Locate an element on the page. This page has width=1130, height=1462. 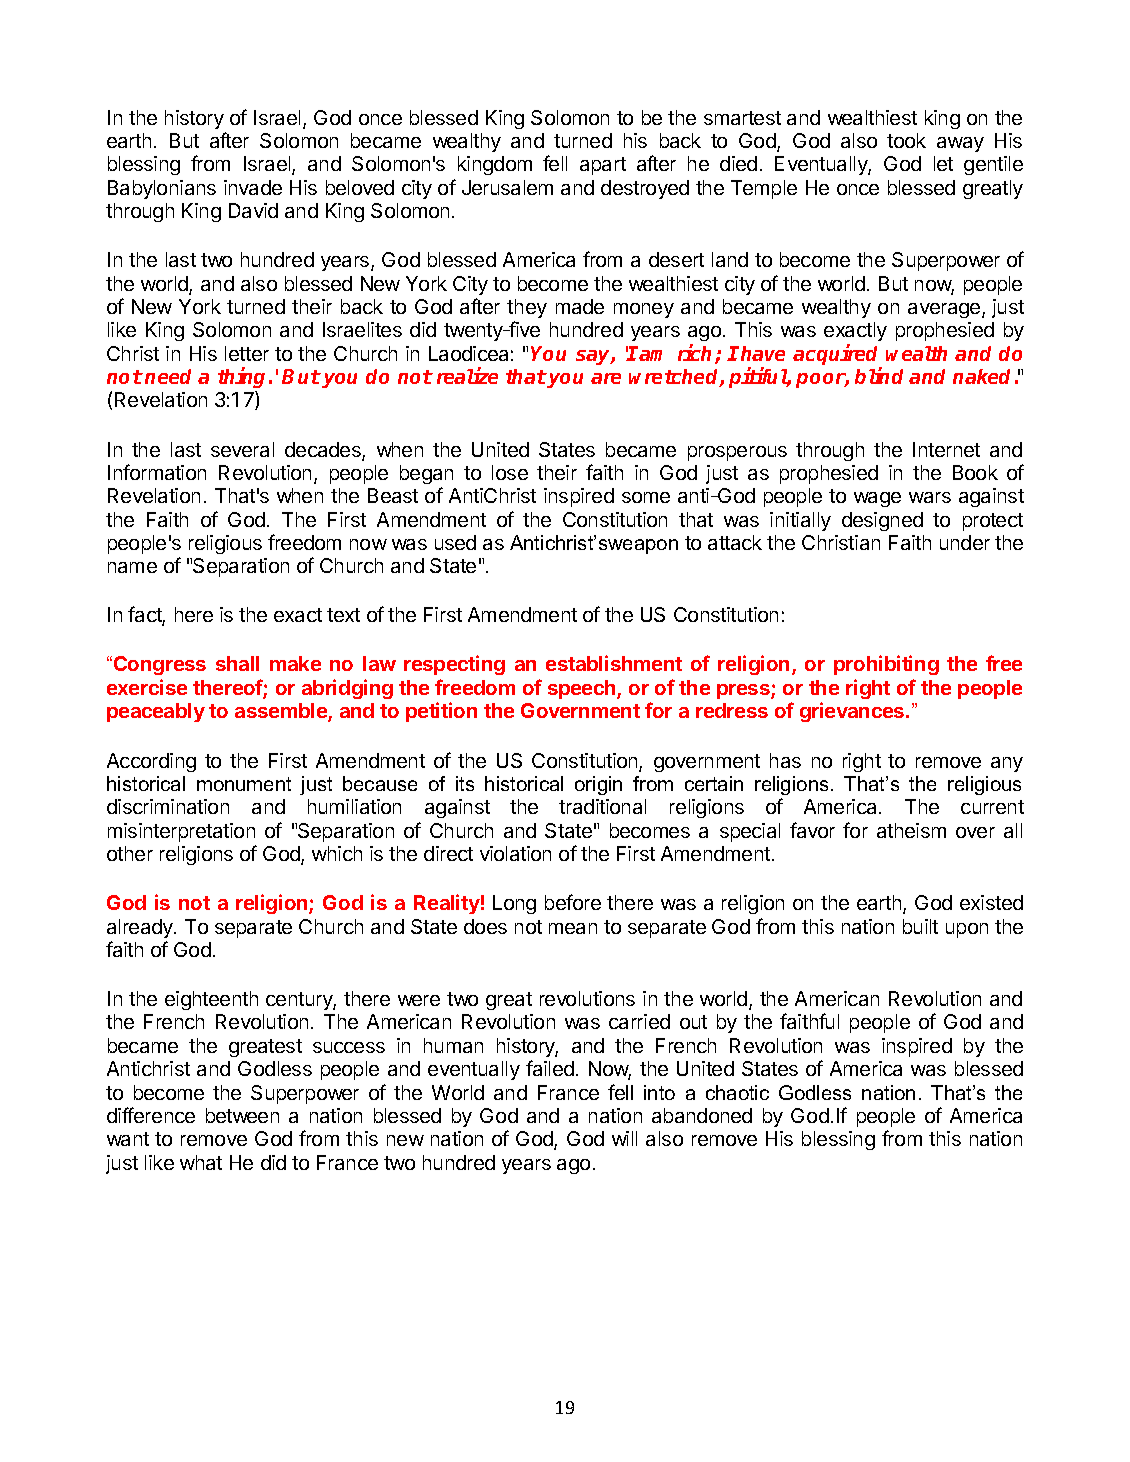
mean is located at coordinates (573, 928).
